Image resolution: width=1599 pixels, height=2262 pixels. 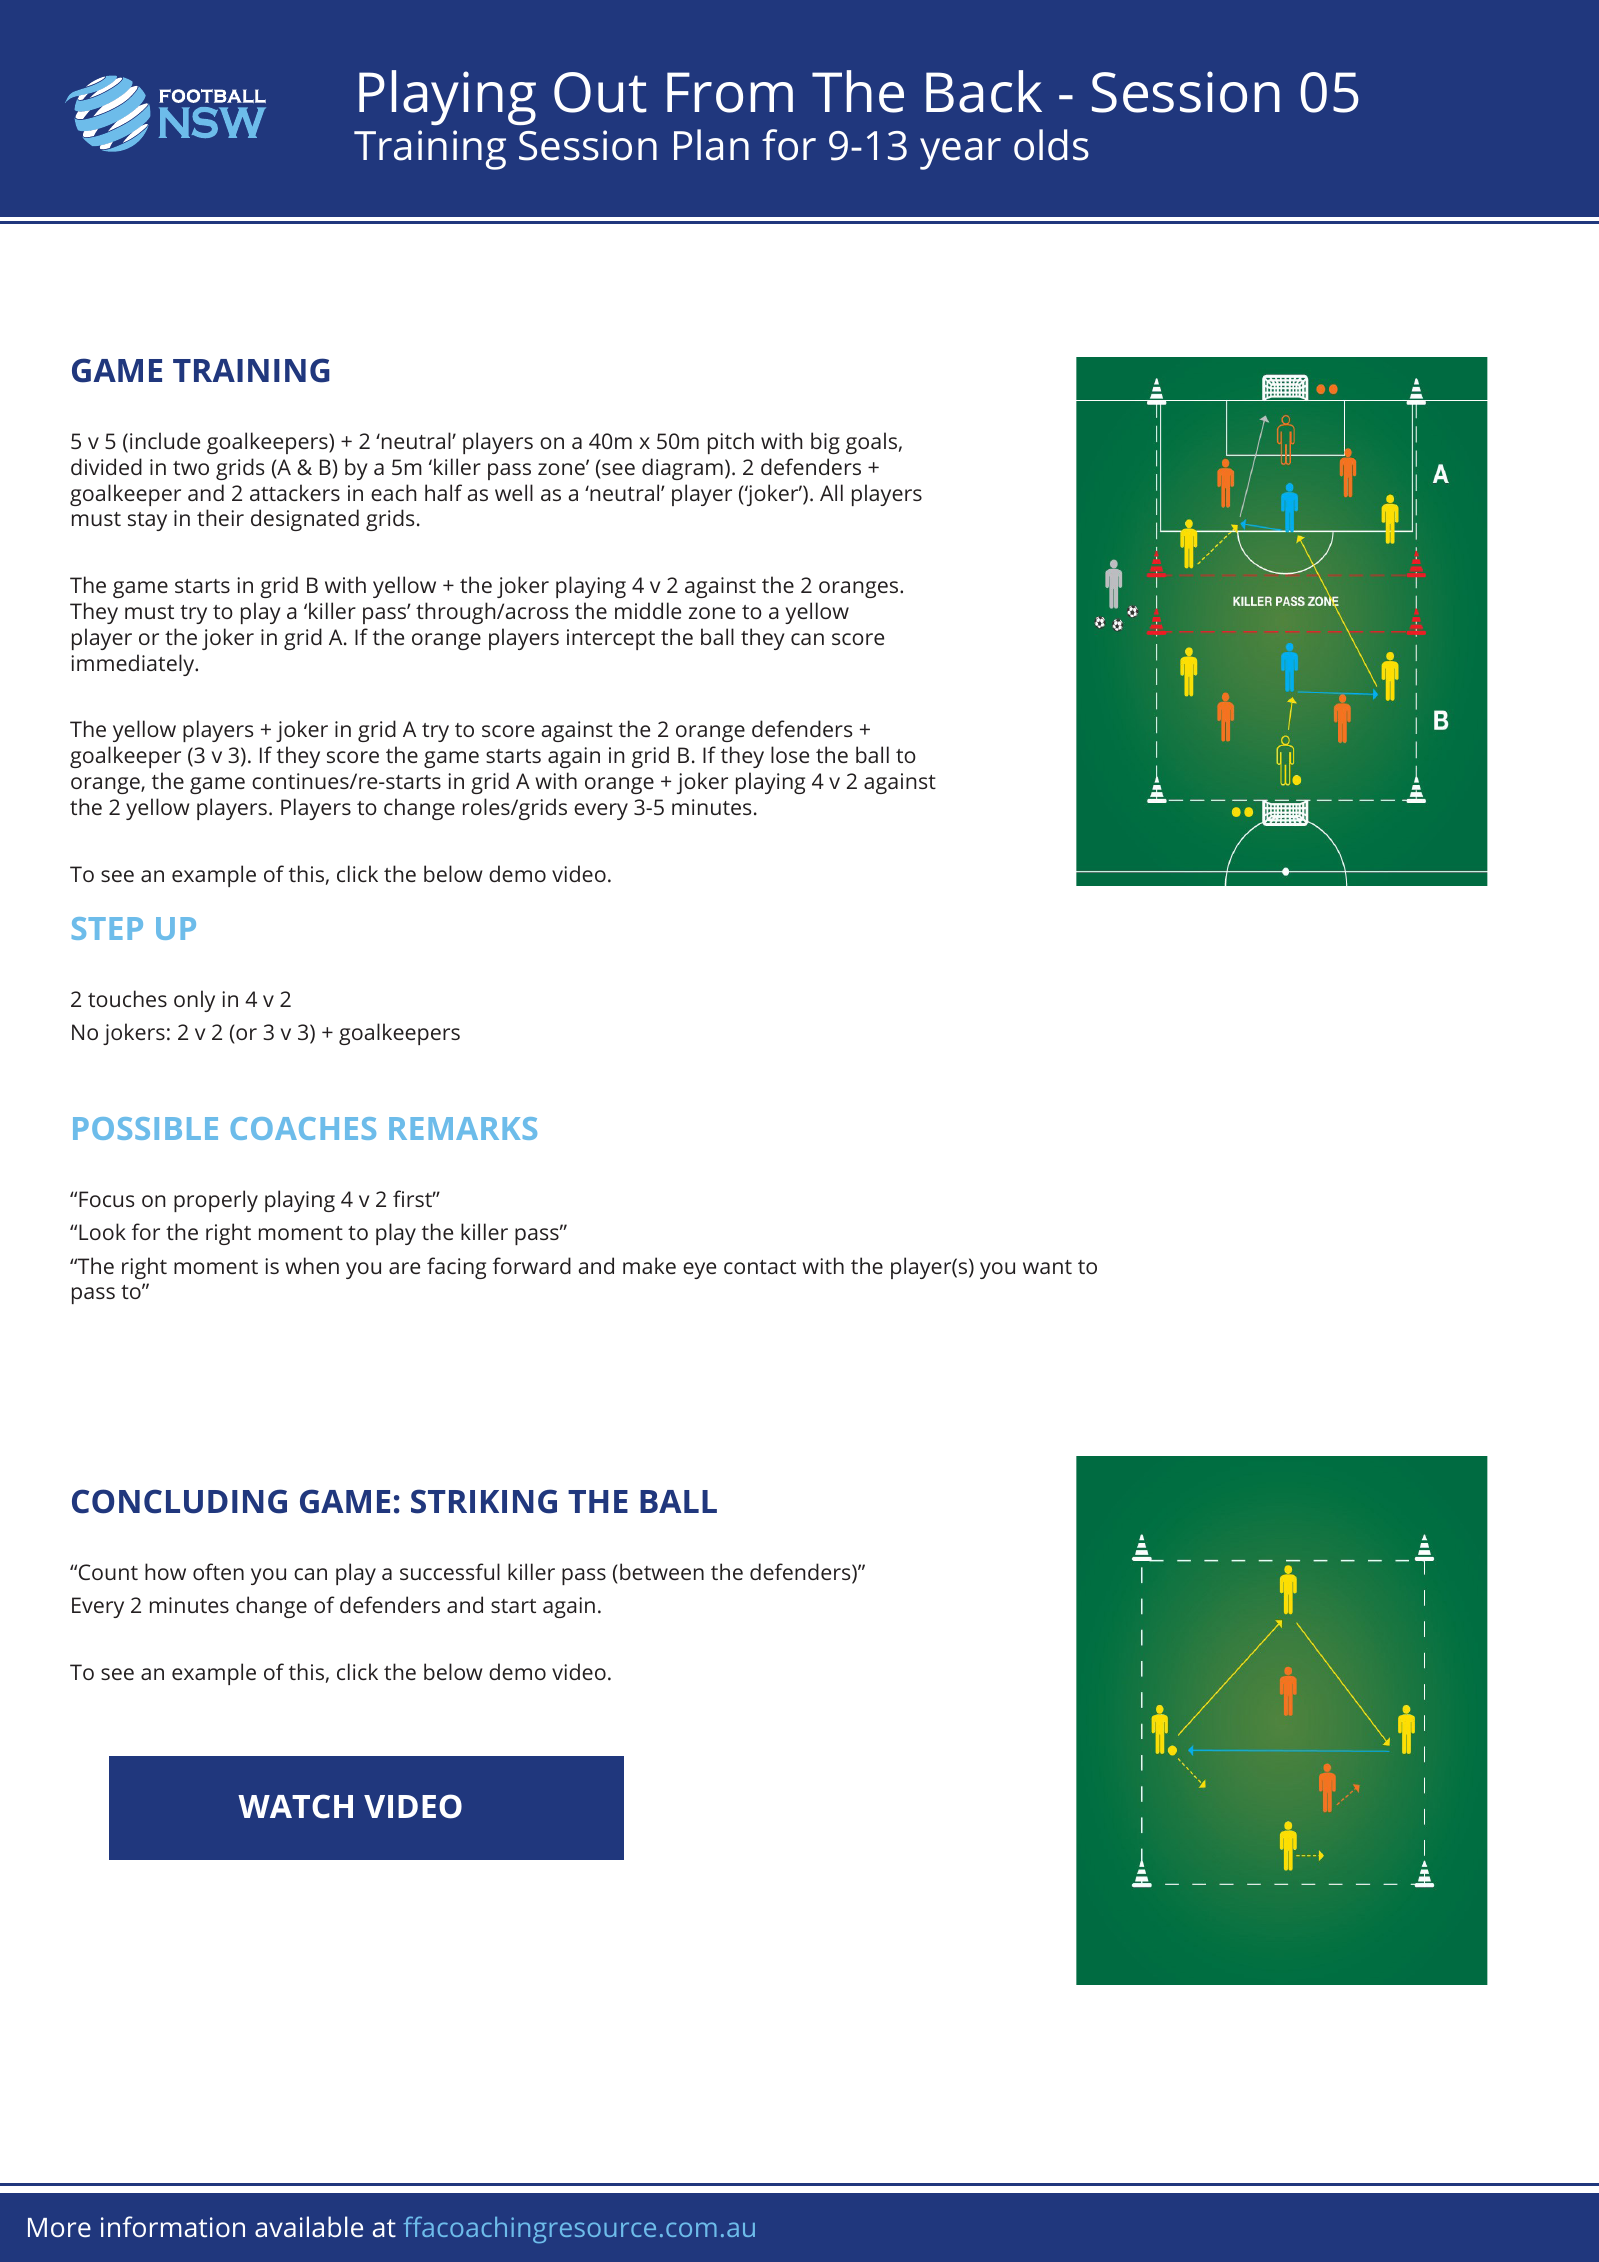 What do you see at coordinates (611, 639) in the screenshot?
I see `intercept` at bounding box center [611, 639].
